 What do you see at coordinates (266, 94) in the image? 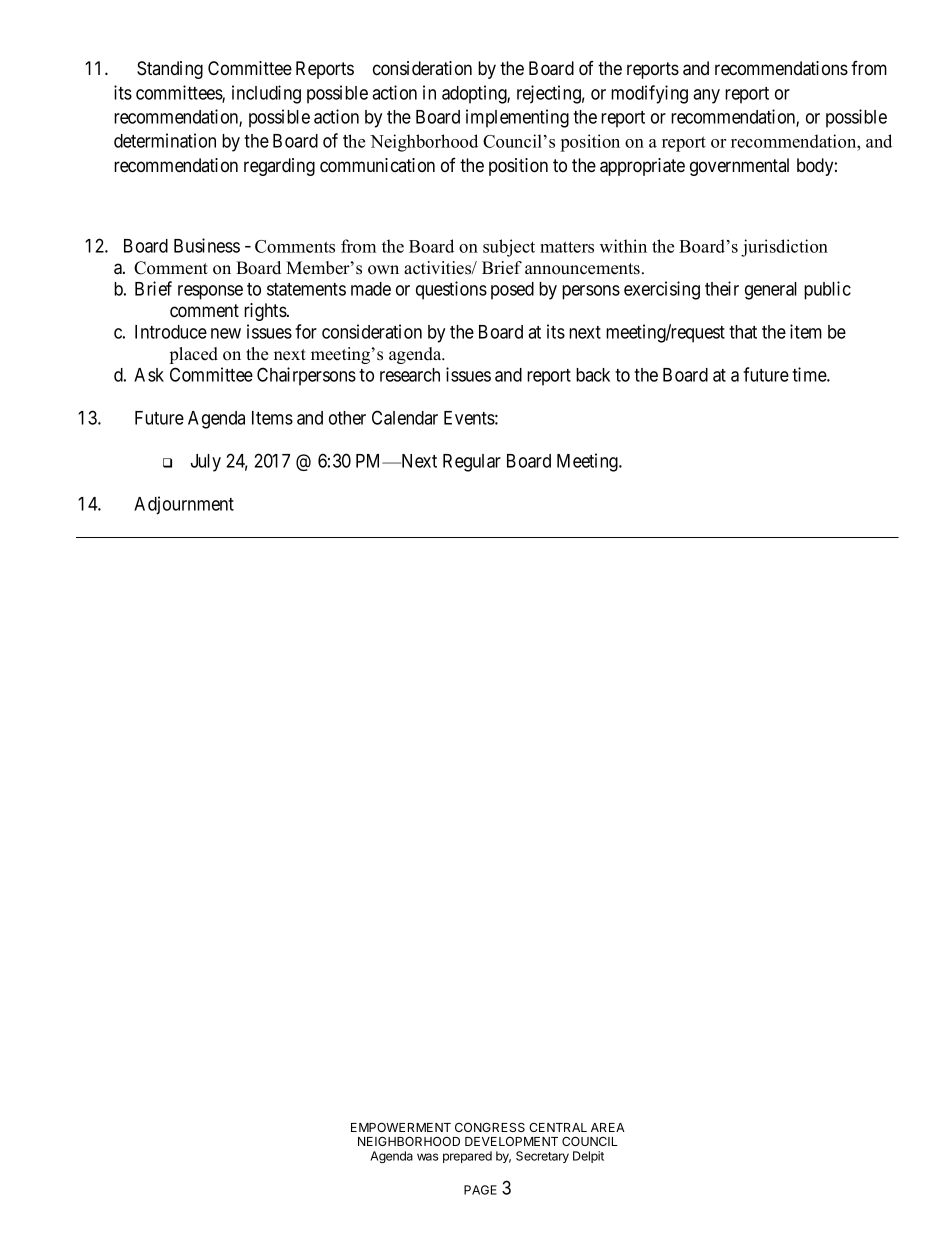
I see `including` at bounding box center [266, 94].
